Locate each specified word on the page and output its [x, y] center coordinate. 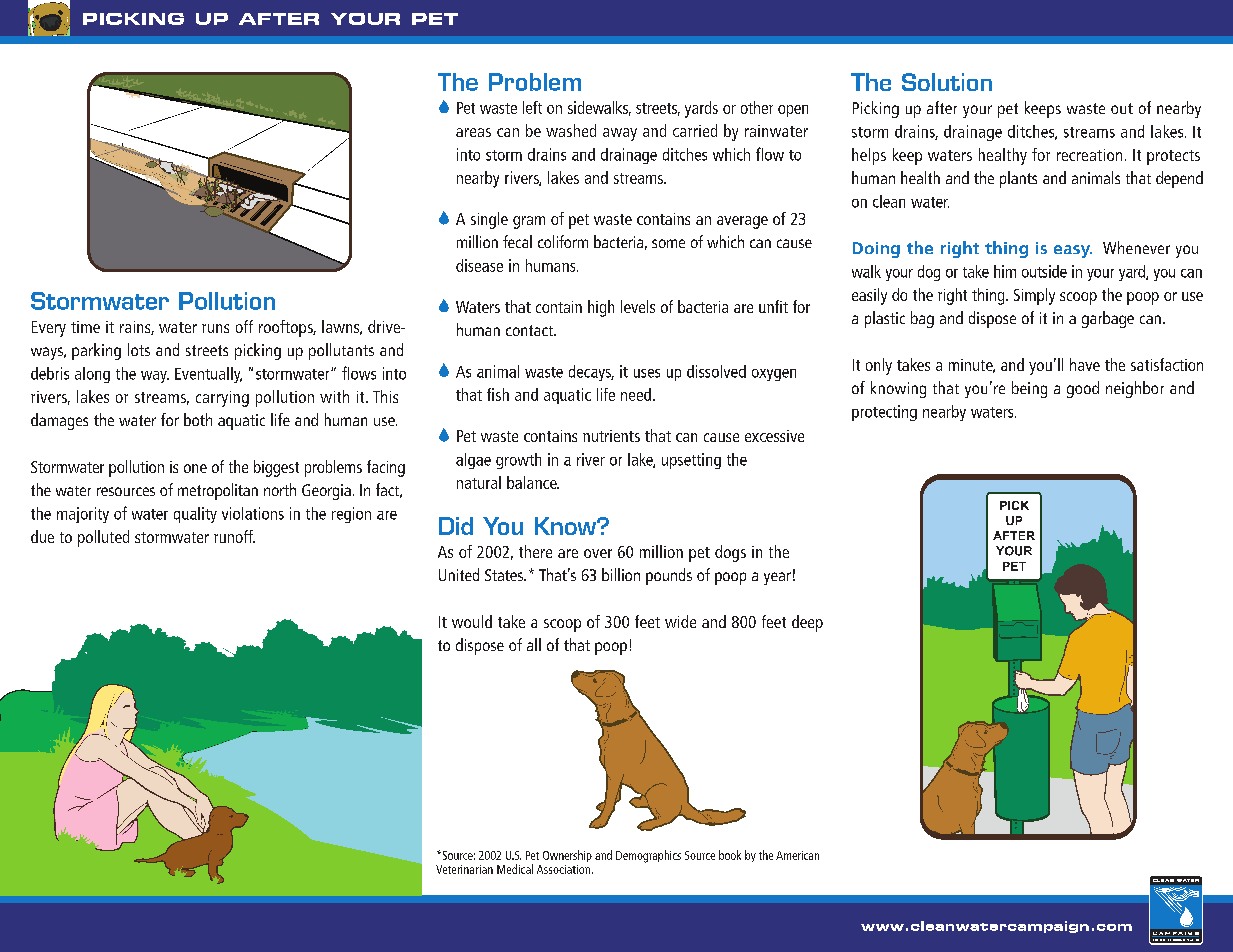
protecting [884, 413]
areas [473, 132]
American [797, 855]
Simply [1034, 296]
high [601, 308]
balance [533, 482]
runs [215, 328]
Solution [947, 82]
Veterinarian [464, 869]
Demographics [648, 856]
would [472, 621]
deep [807, 623]
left [532, 107]
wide [680, 621]
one [195, 468]
